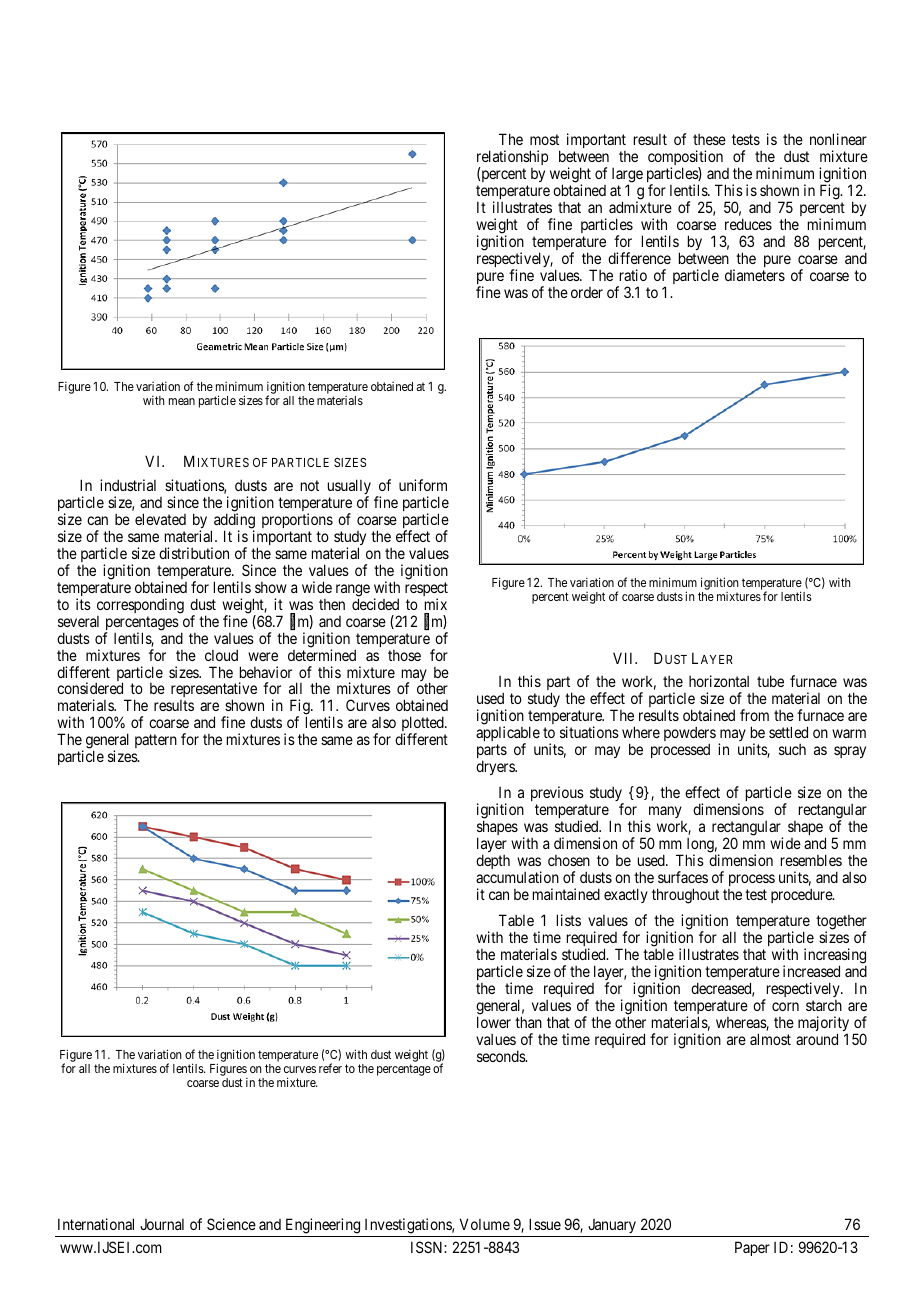 The image size is (924, 1307). What do you see at coordinates (755, 275) in the page?
I see `diameters` at bounding box center [755, 275].
